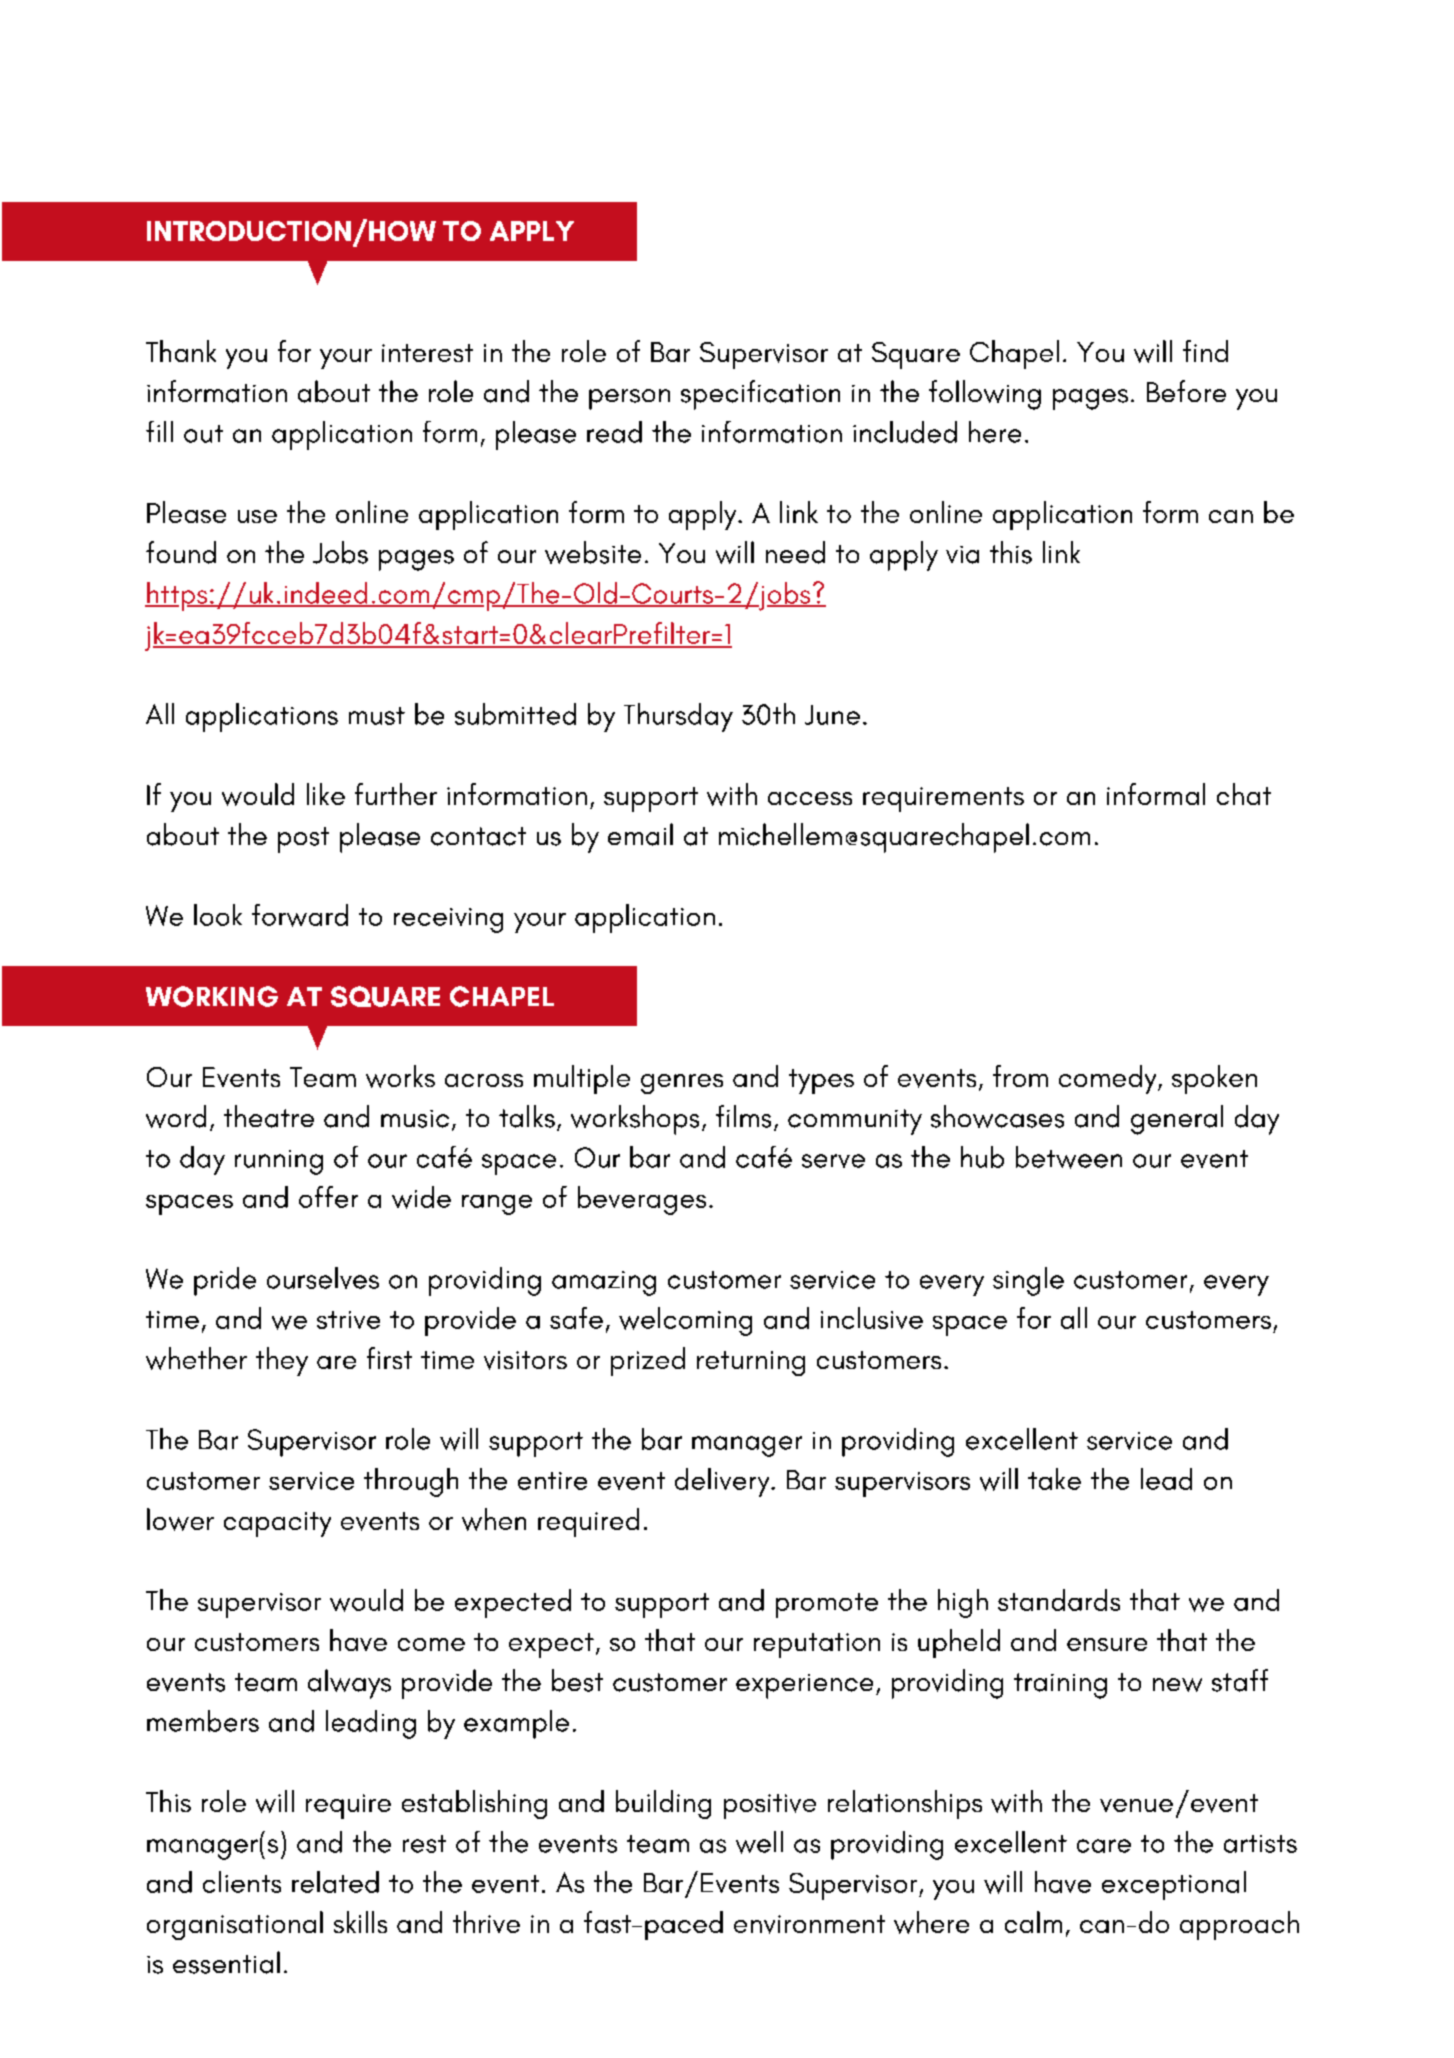 The height and width of the page is (2058, 1454). Describe the element at coordinates (1186, 391) in the page. I see `Before` at that location.
